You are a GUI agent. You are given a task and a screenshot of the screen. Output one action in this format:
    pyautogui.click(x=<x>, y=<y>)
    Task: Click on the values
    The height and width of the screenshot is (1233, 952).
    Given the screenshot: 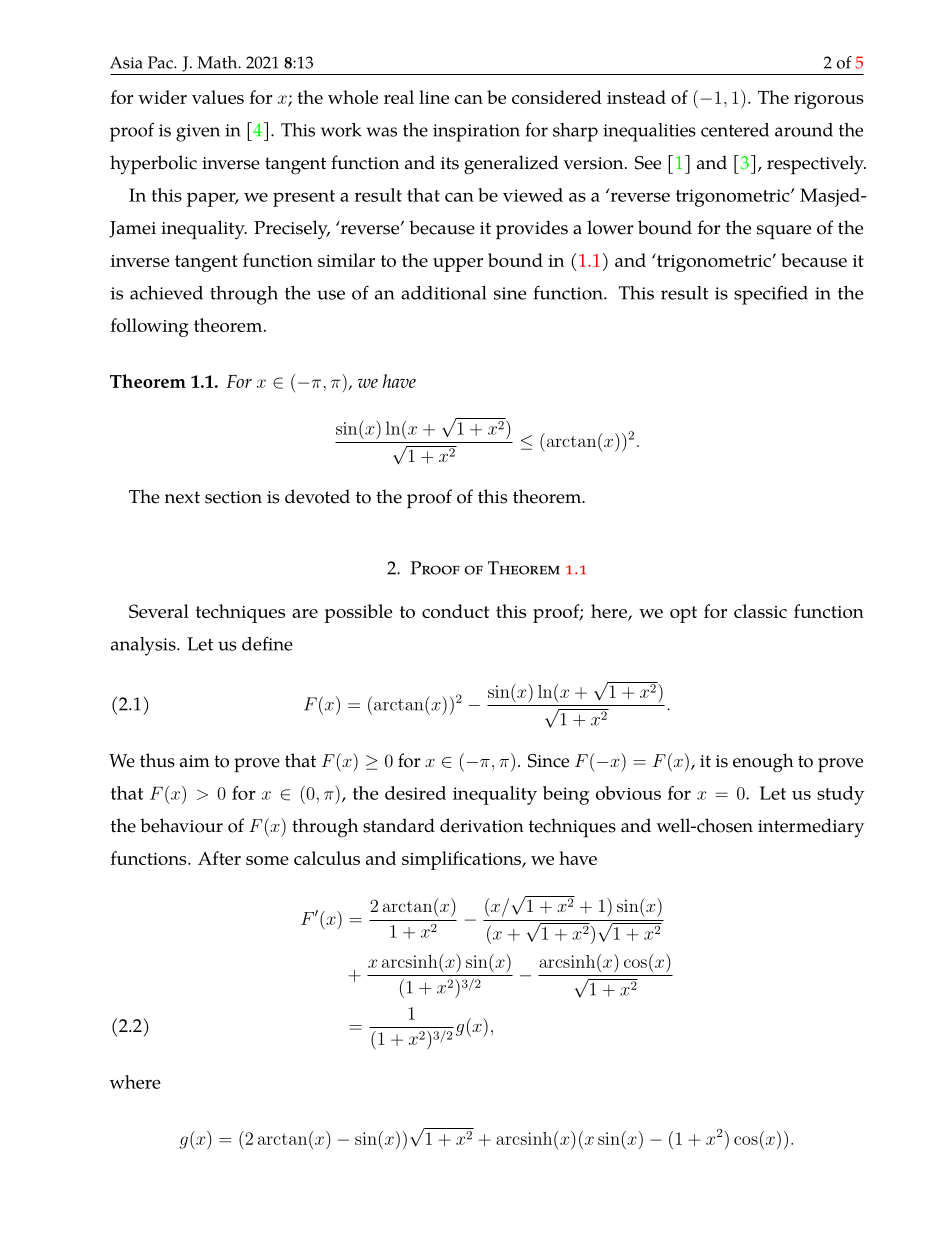 What is the action you would take?
    pyautogui.click(x=218, y=97)
